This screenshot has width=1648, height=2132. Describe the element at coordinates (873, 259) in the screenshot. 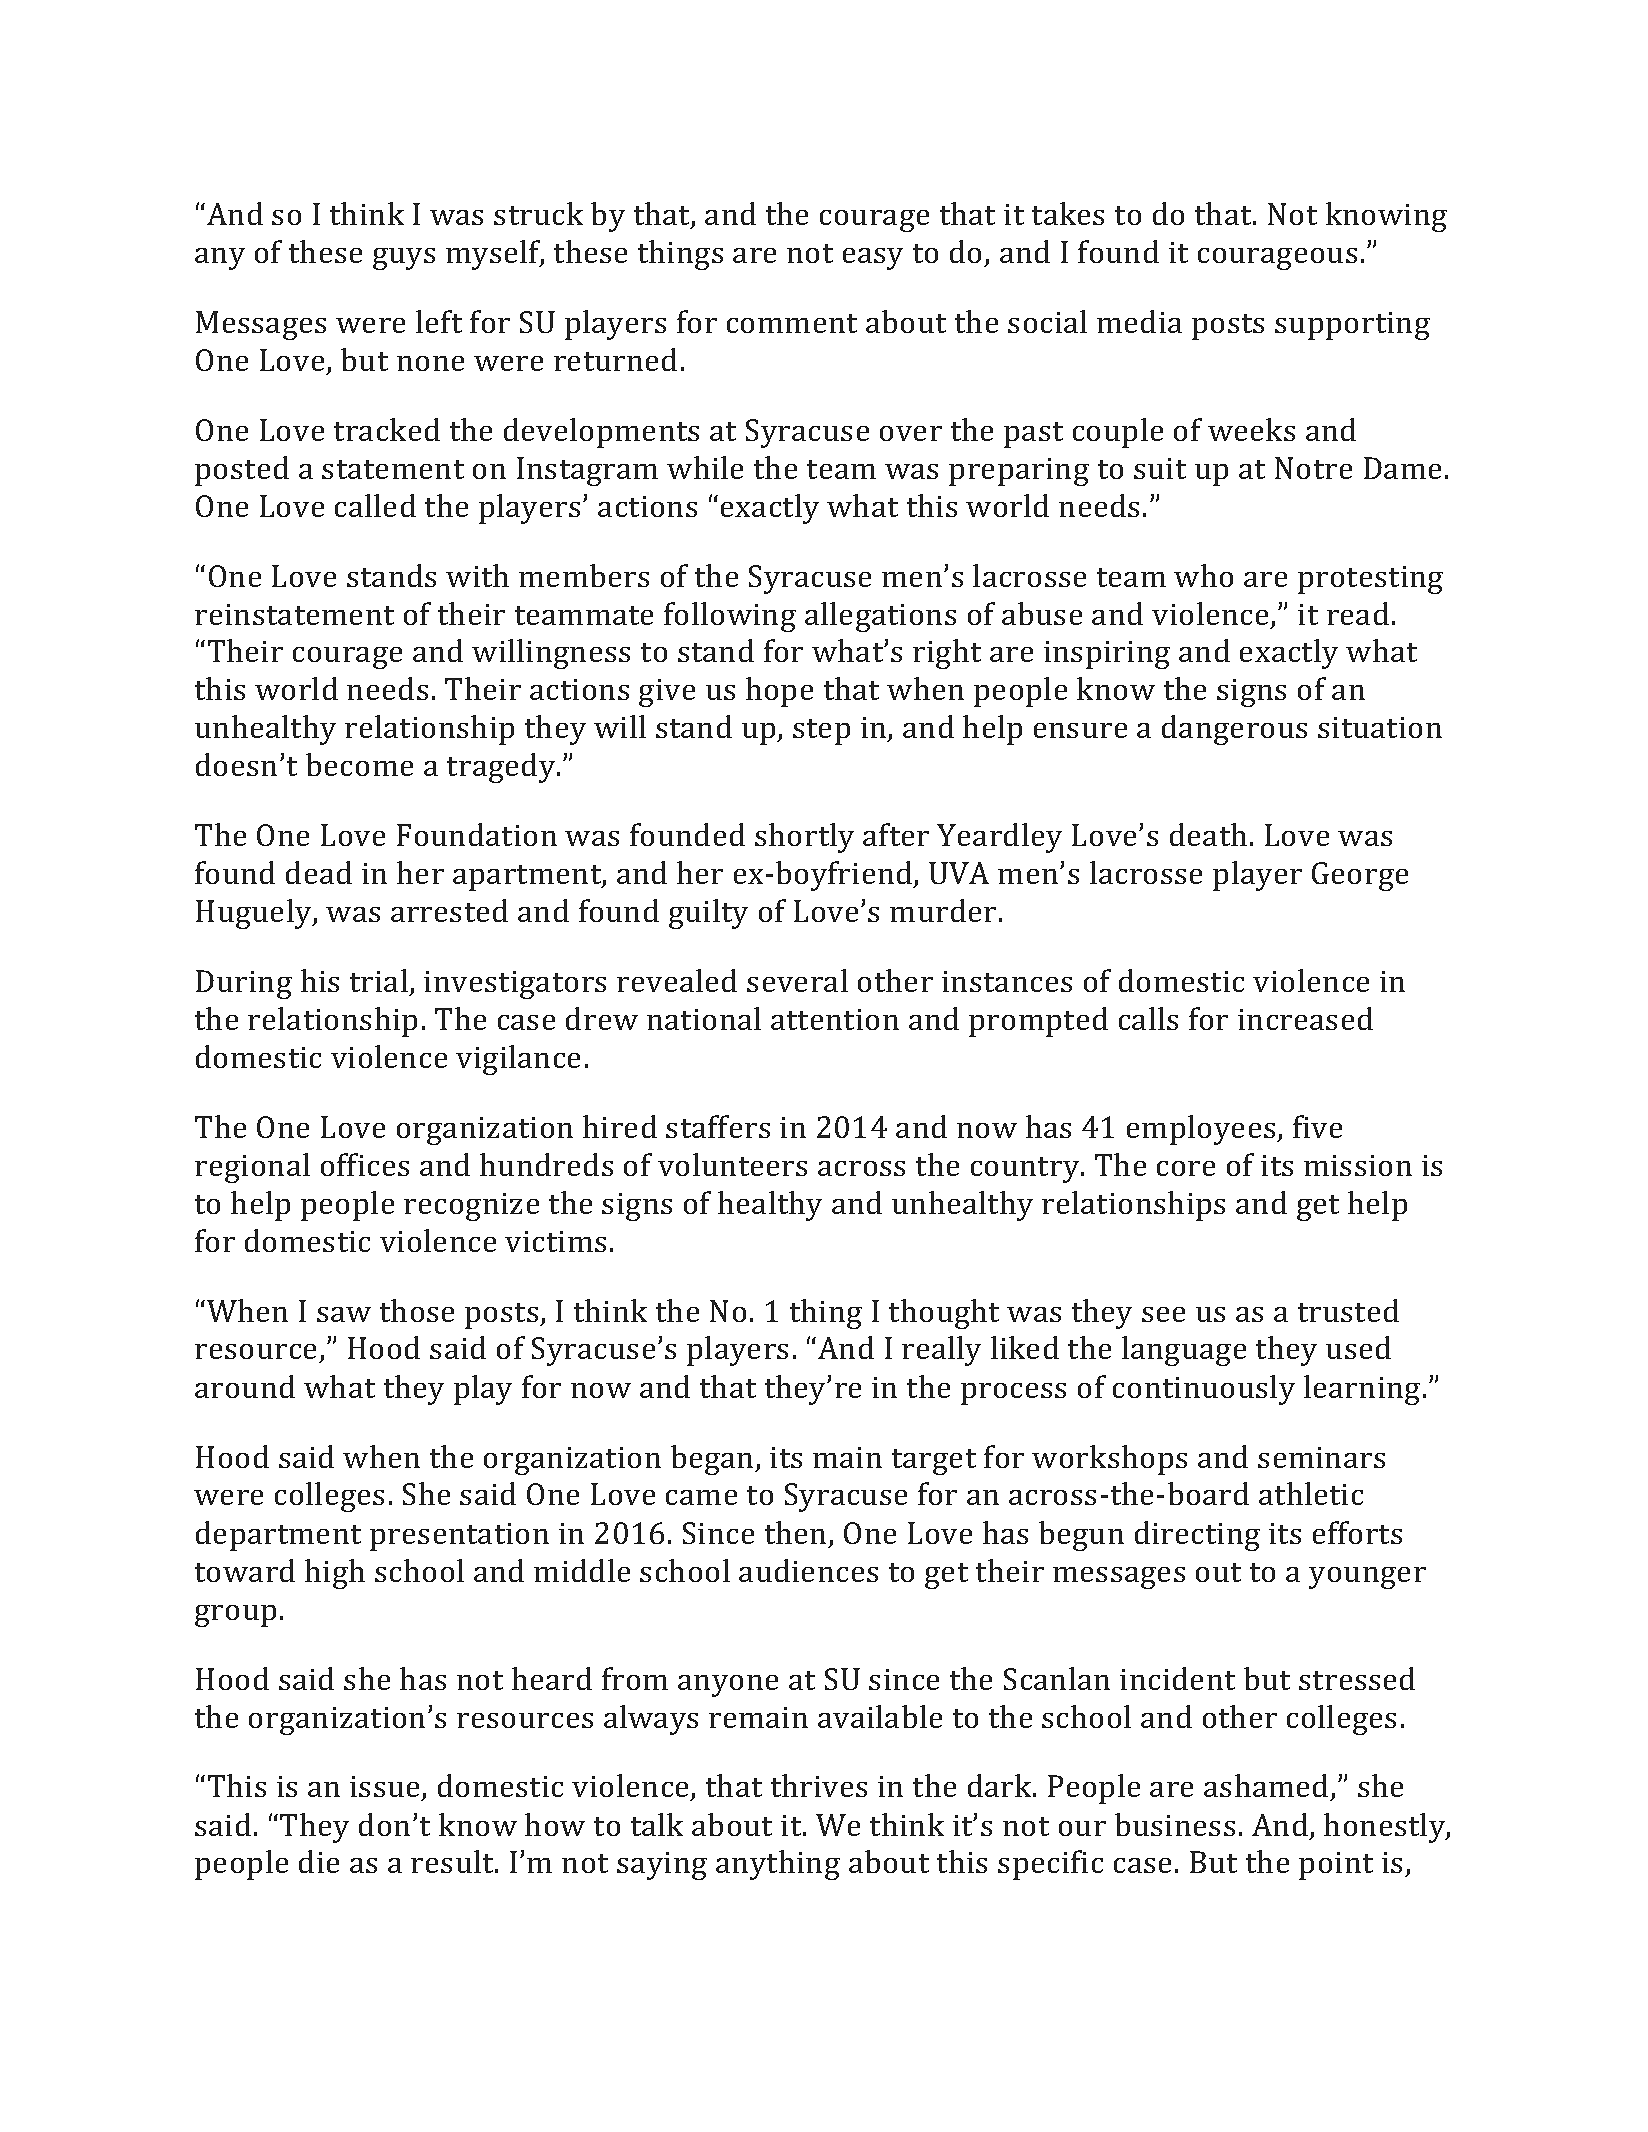

I see `easy` at that location.
